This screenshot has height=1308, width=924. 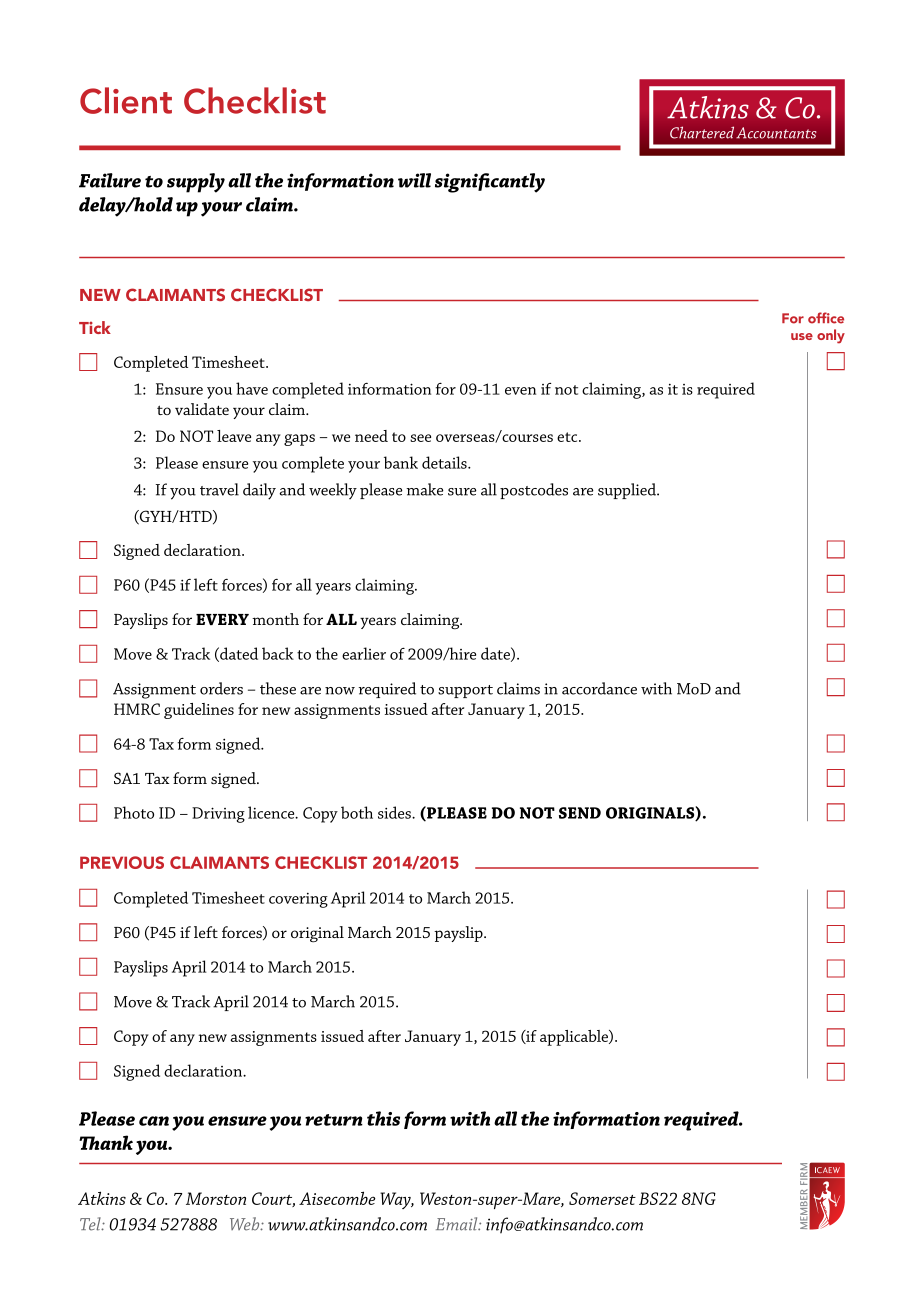 What do you see at coordinates (490, 183) in the screenshot?
I see `significantly` at bounding box center [490, 183].
